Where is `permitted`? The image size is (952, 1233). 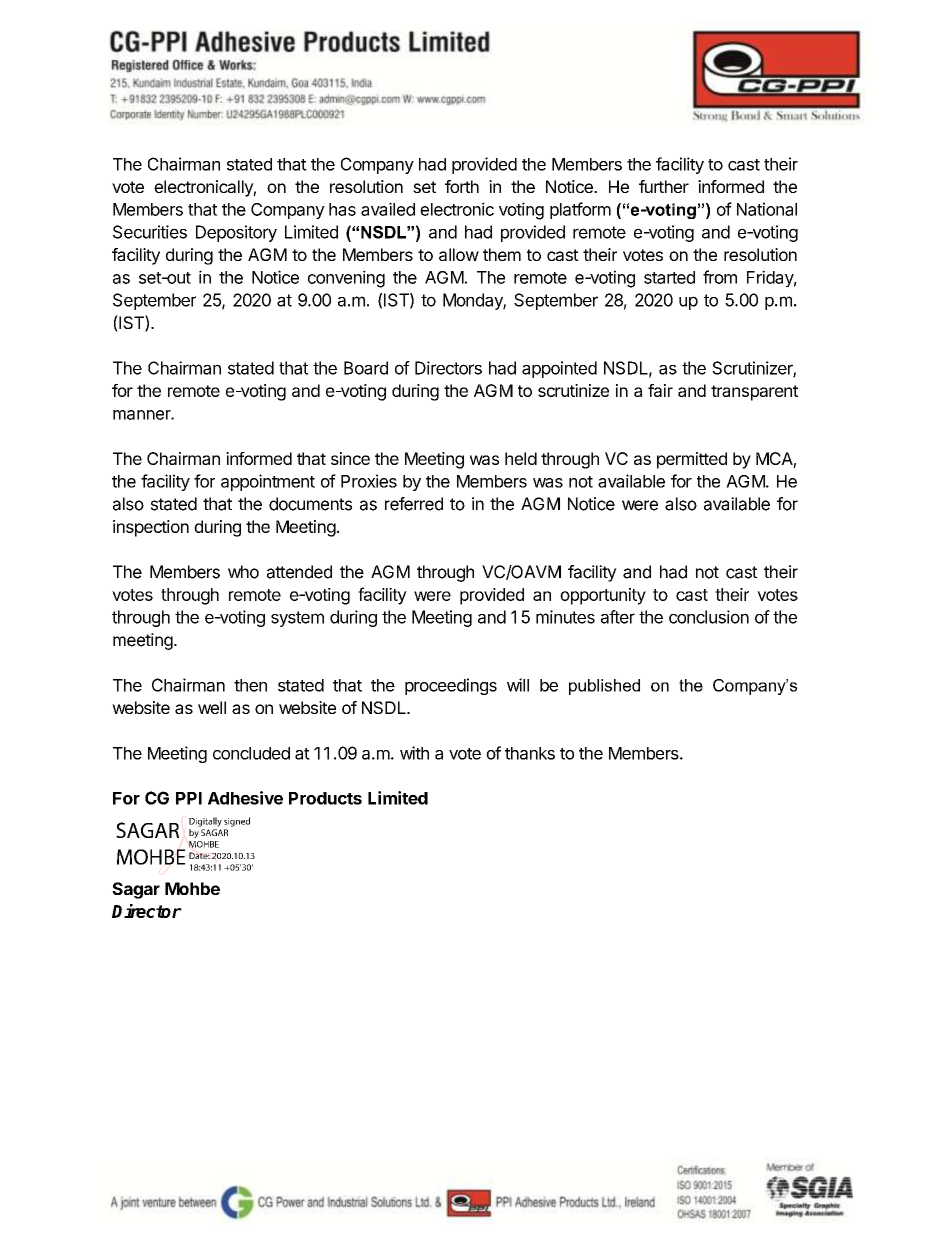 permitted is located at coordinates (692, 460).
